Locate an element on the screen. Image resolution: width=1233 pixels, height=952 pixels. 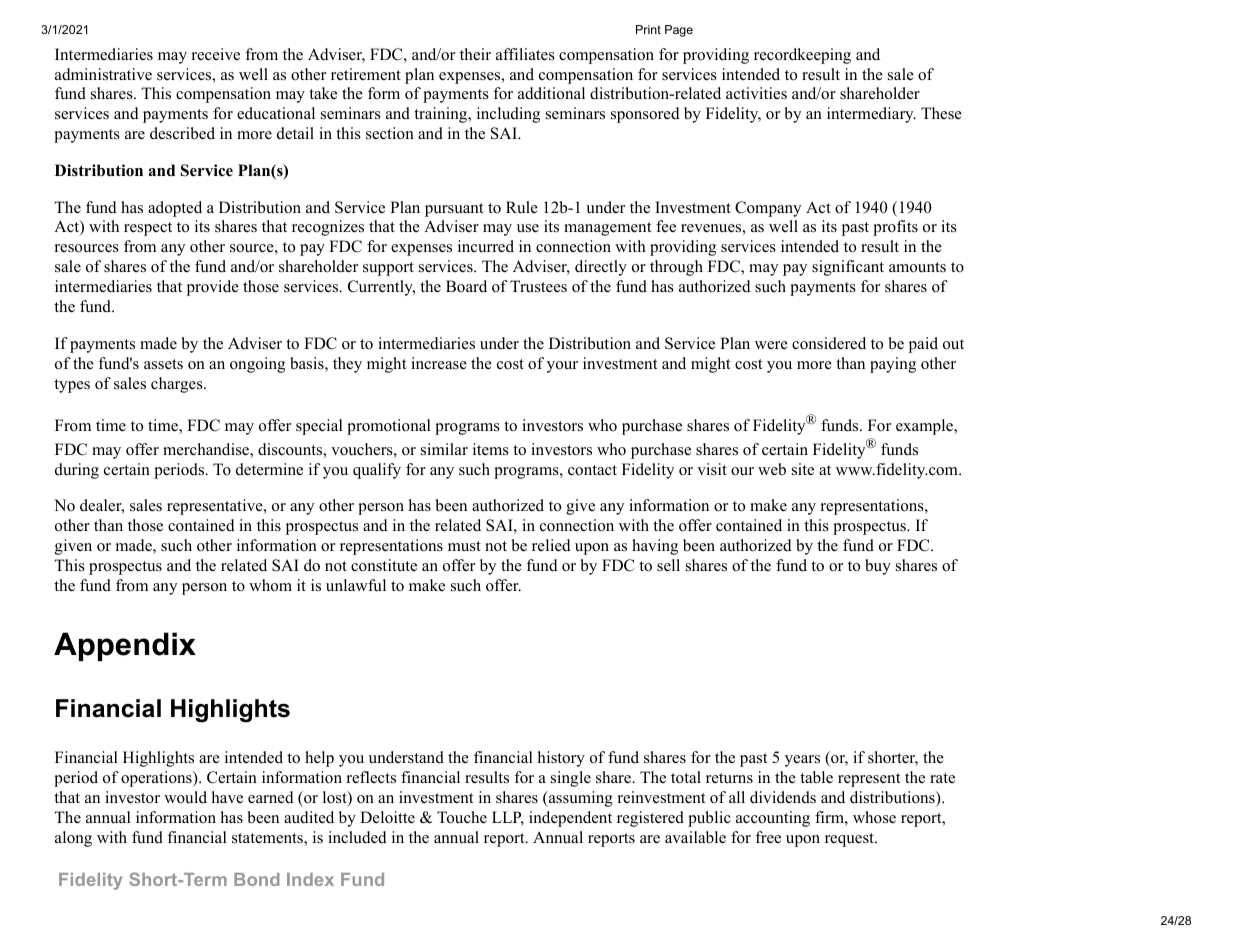
LLP is located at coordinates (508, 818).
